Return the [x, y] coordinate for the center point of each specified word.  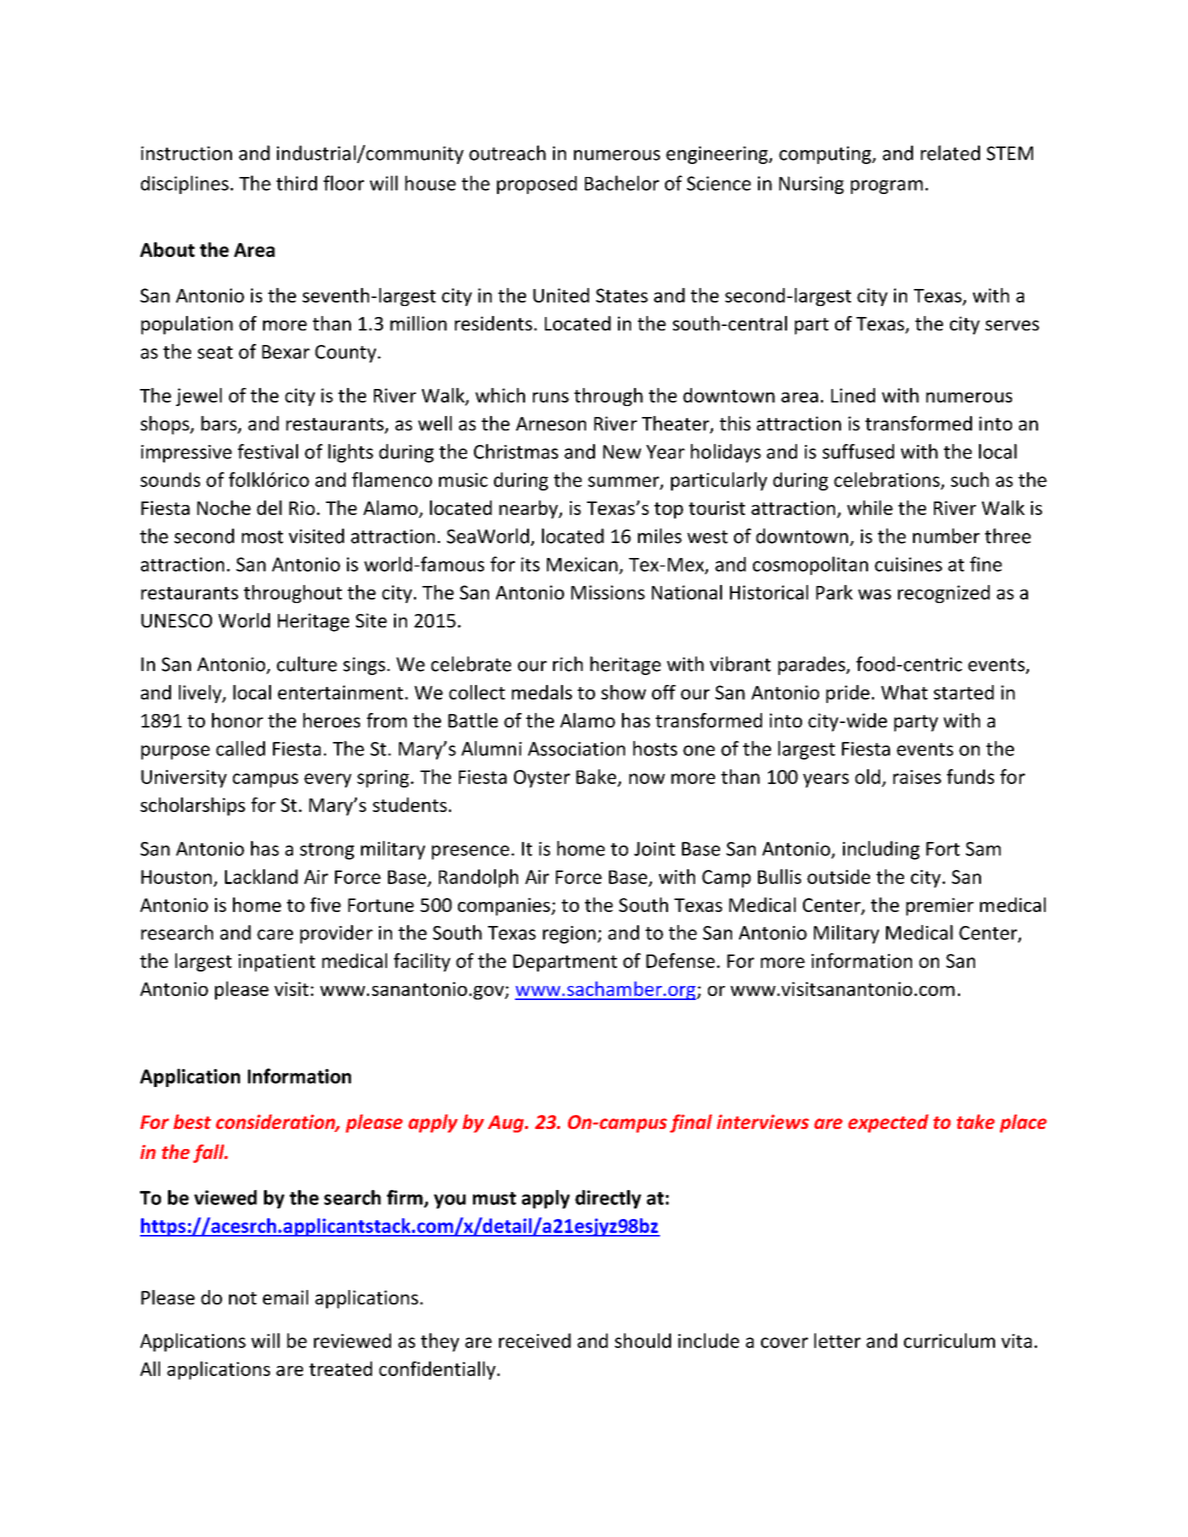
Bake [597, 777]
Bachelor [622, 183]
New [622, 452]
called [240, 748]
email [285, 1297]
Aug [507, 1124]
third [296, 183]
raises [917, 777]
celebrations [888, 480]
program [887, 187]
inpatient [276, 963]
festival [268, 451]
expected [888, 1123]
